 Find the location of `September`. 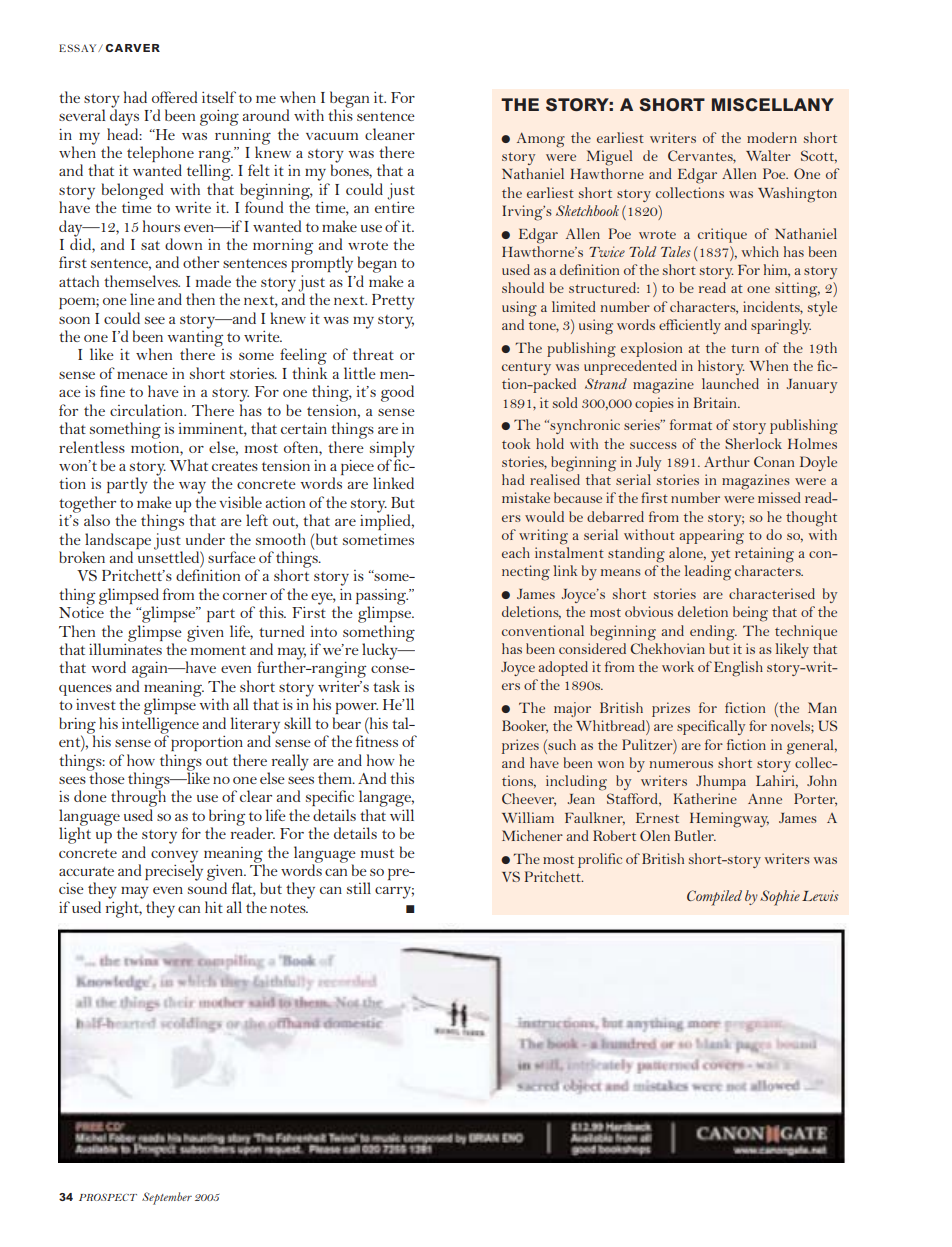

September is located at coordinates (167, 1198).
